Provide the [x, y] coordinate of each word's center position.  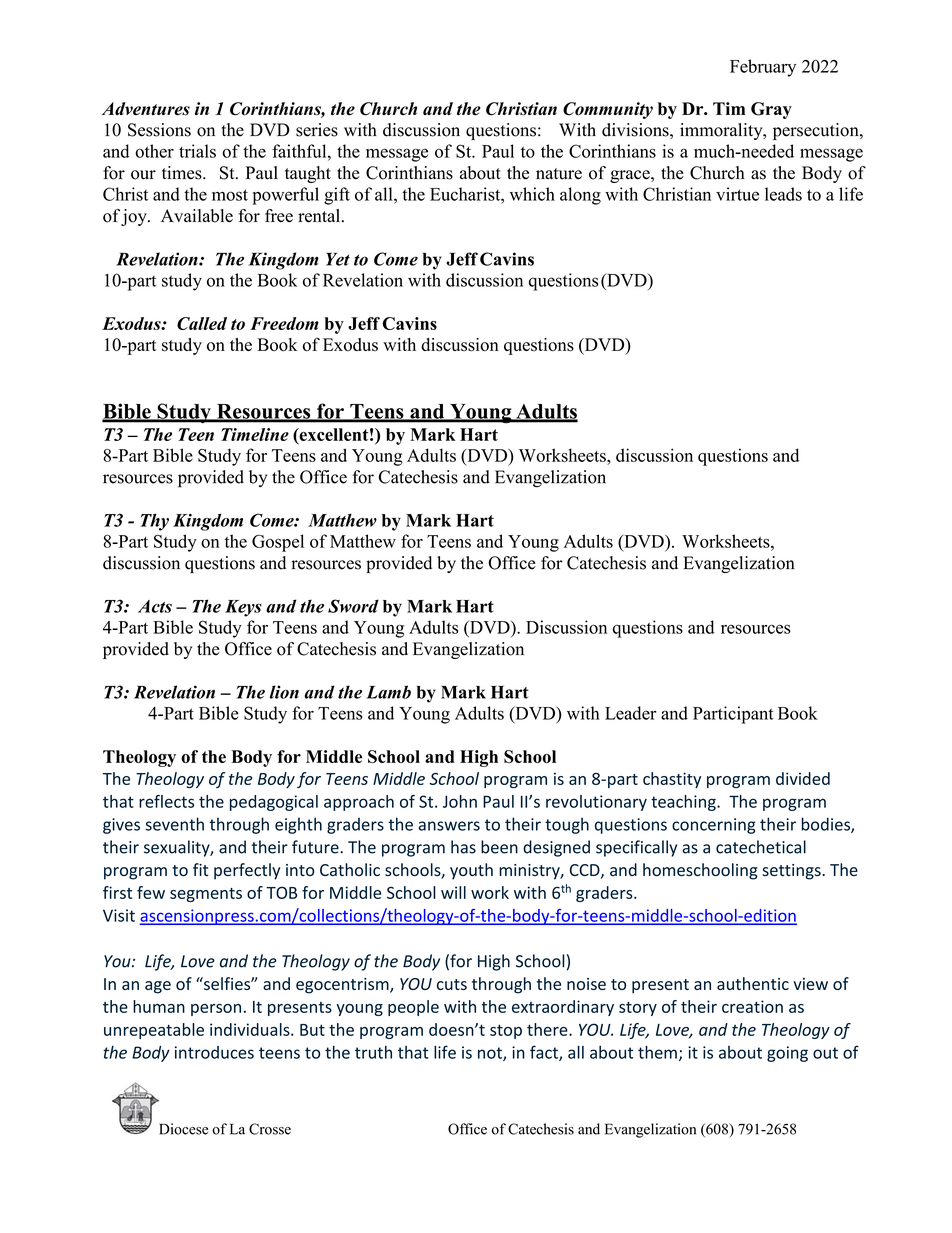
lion [284, 692]
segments [206, 895]
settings [792, 872]
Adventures [146, 109]
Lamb [388, 692]
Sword [353, 606]
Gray [771, 110]
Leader [631, 713]
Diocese [183, 1129]
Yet [338, 259]
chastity [672, 780]
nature [559, 174]
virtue [737, 194]
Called [202, 323]
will [453, 892]
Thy [155, 522]
